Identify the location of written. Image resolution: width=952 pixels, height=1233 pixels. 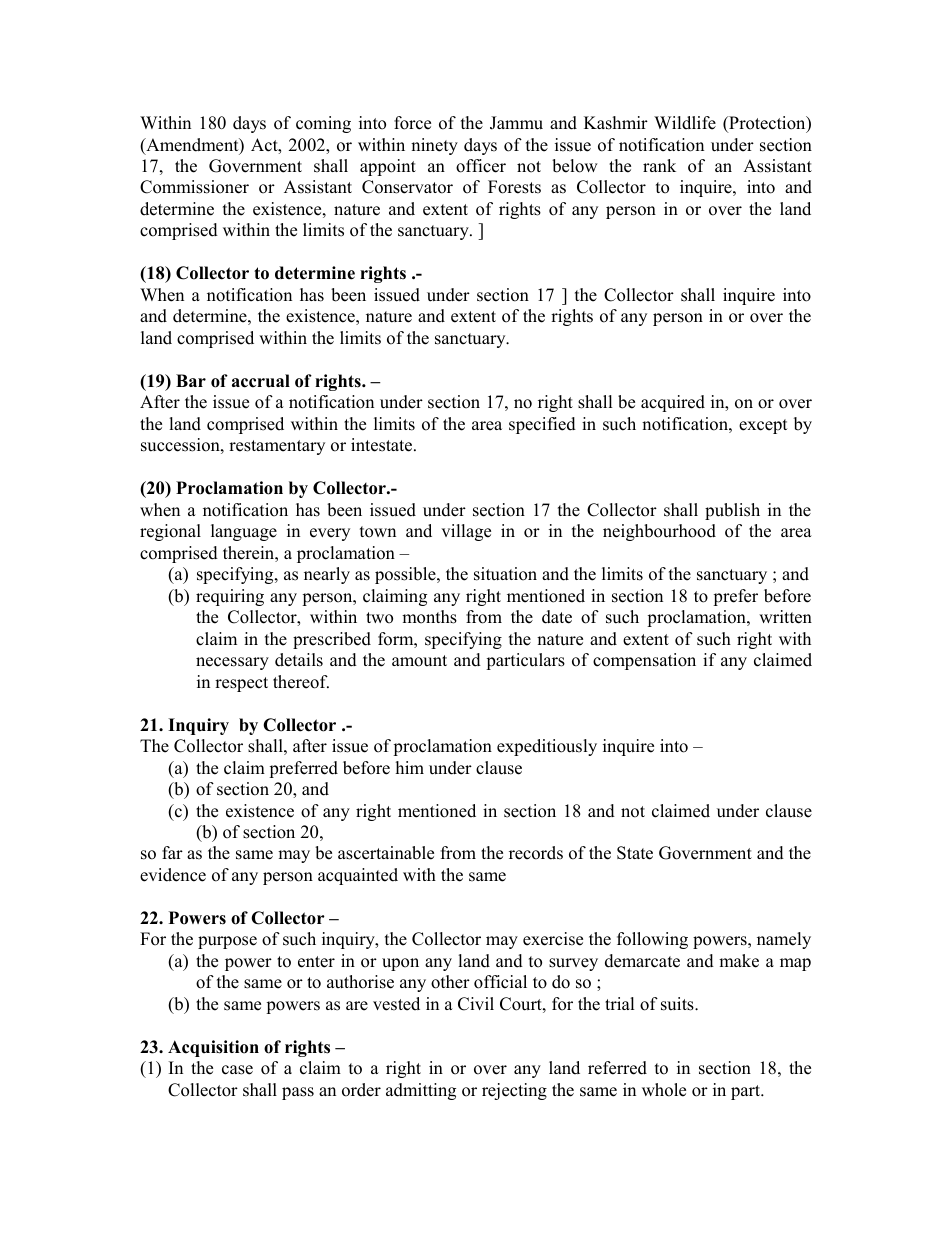
(785, 617).
